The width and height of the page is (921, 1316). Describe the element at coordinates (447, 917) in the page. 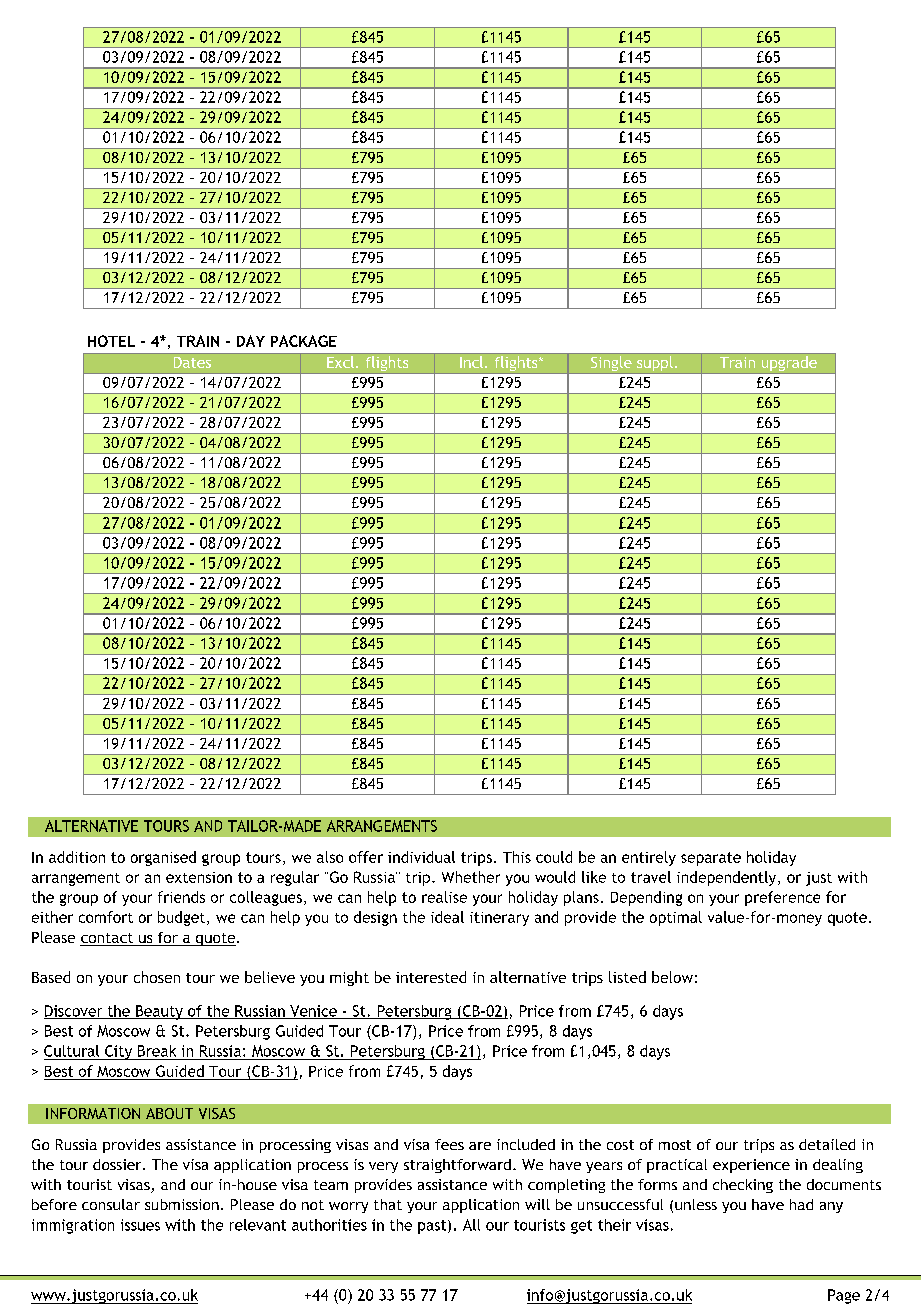

I see `ideal` at that location.
